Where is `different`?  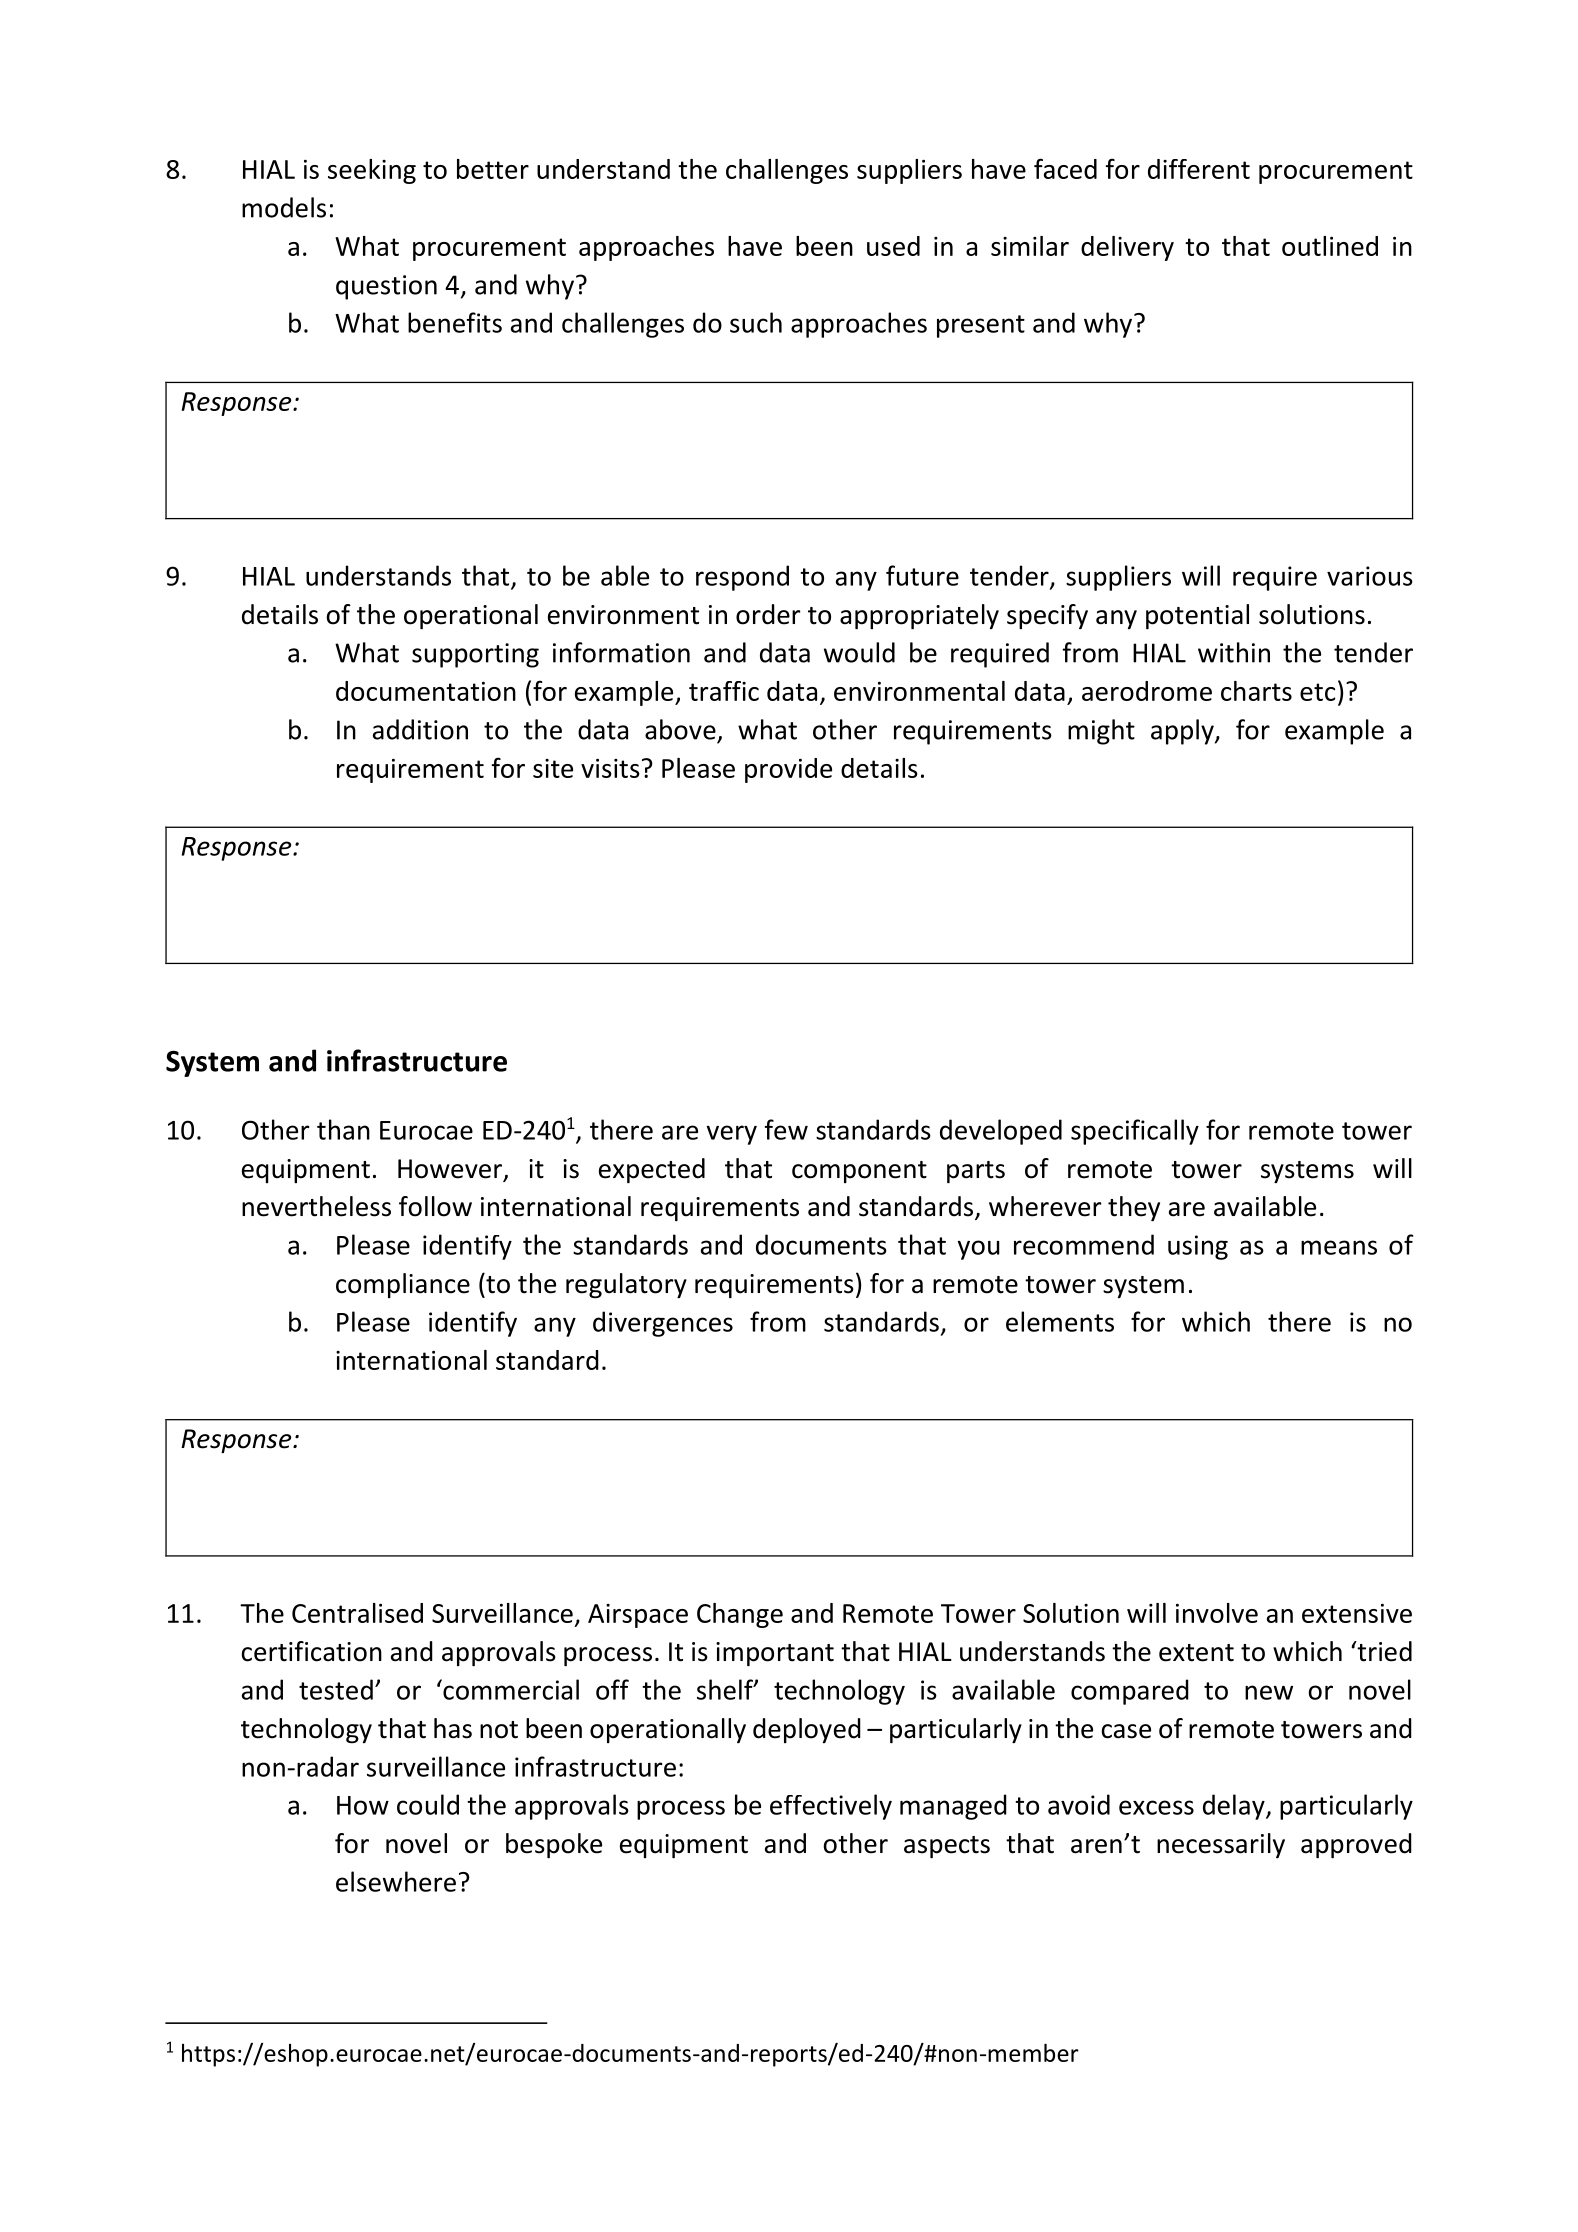 different is located at coordinates (1199, 169).
